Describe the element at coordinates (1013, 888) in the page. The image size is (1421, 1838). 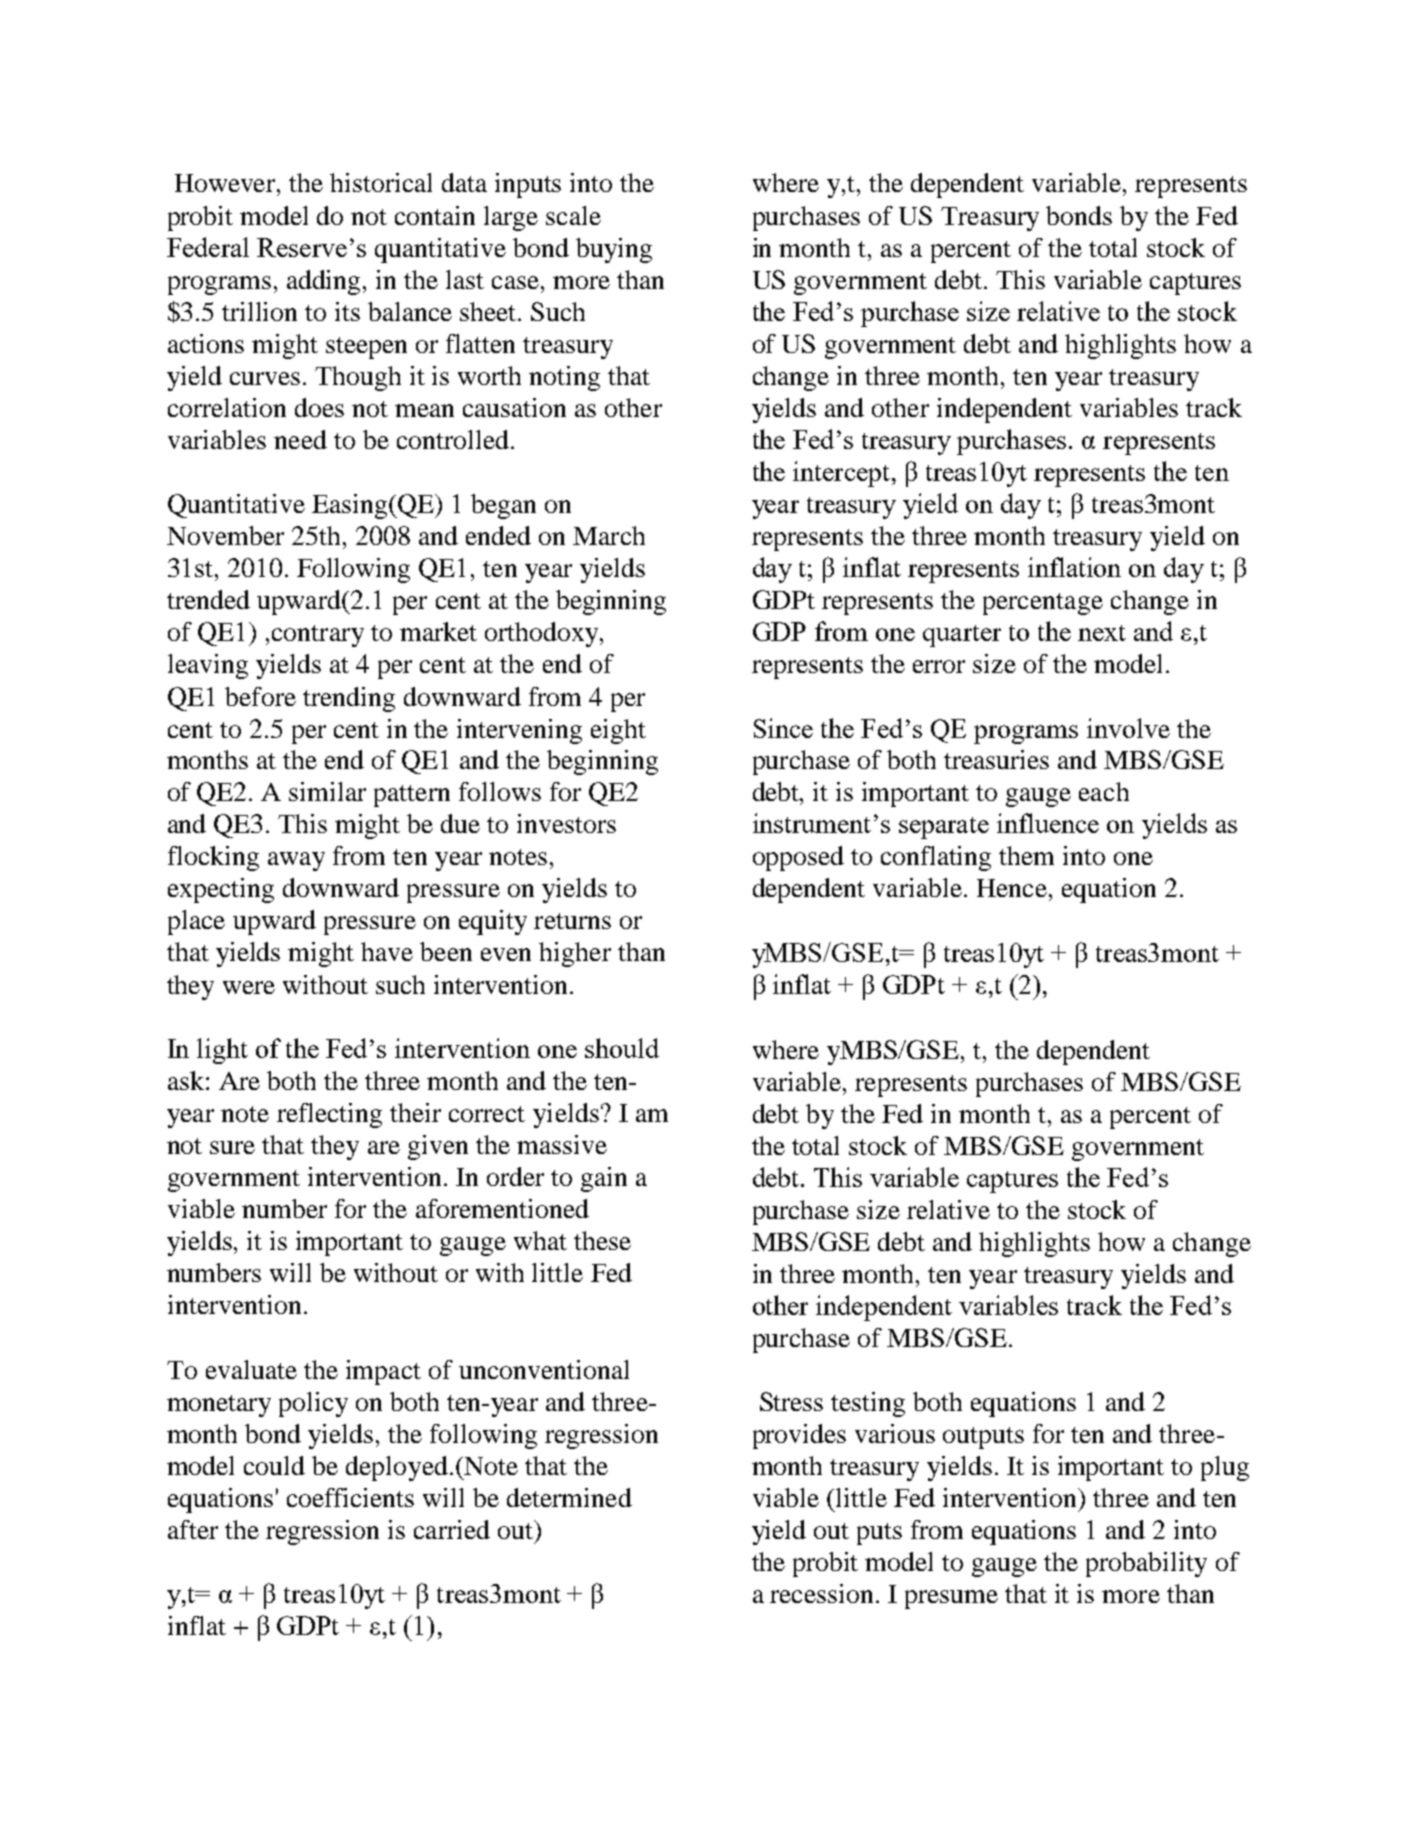
I see `Hence` at that location.
